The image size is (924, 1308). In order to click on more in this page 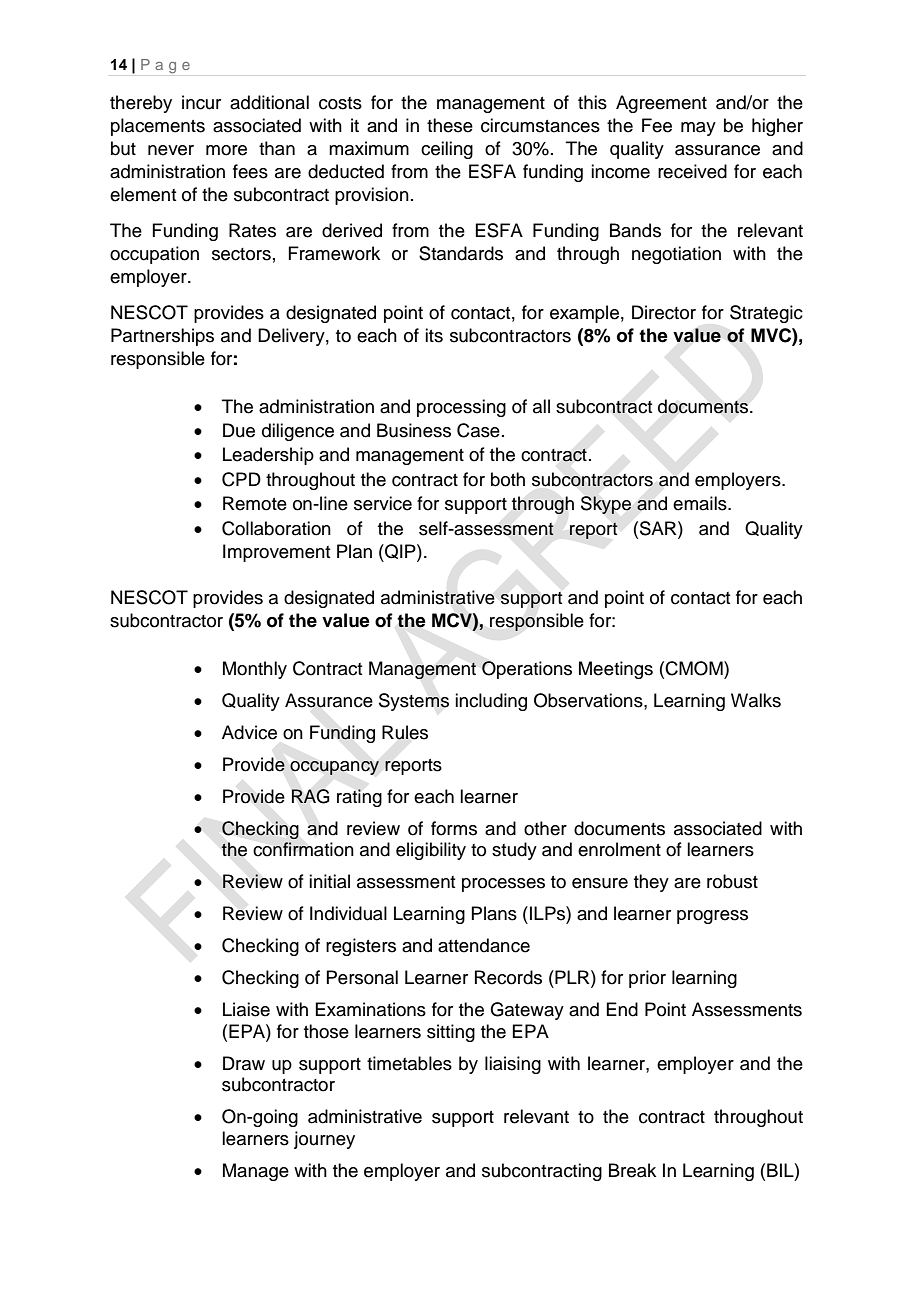, I will do `click(226, 150)`.
